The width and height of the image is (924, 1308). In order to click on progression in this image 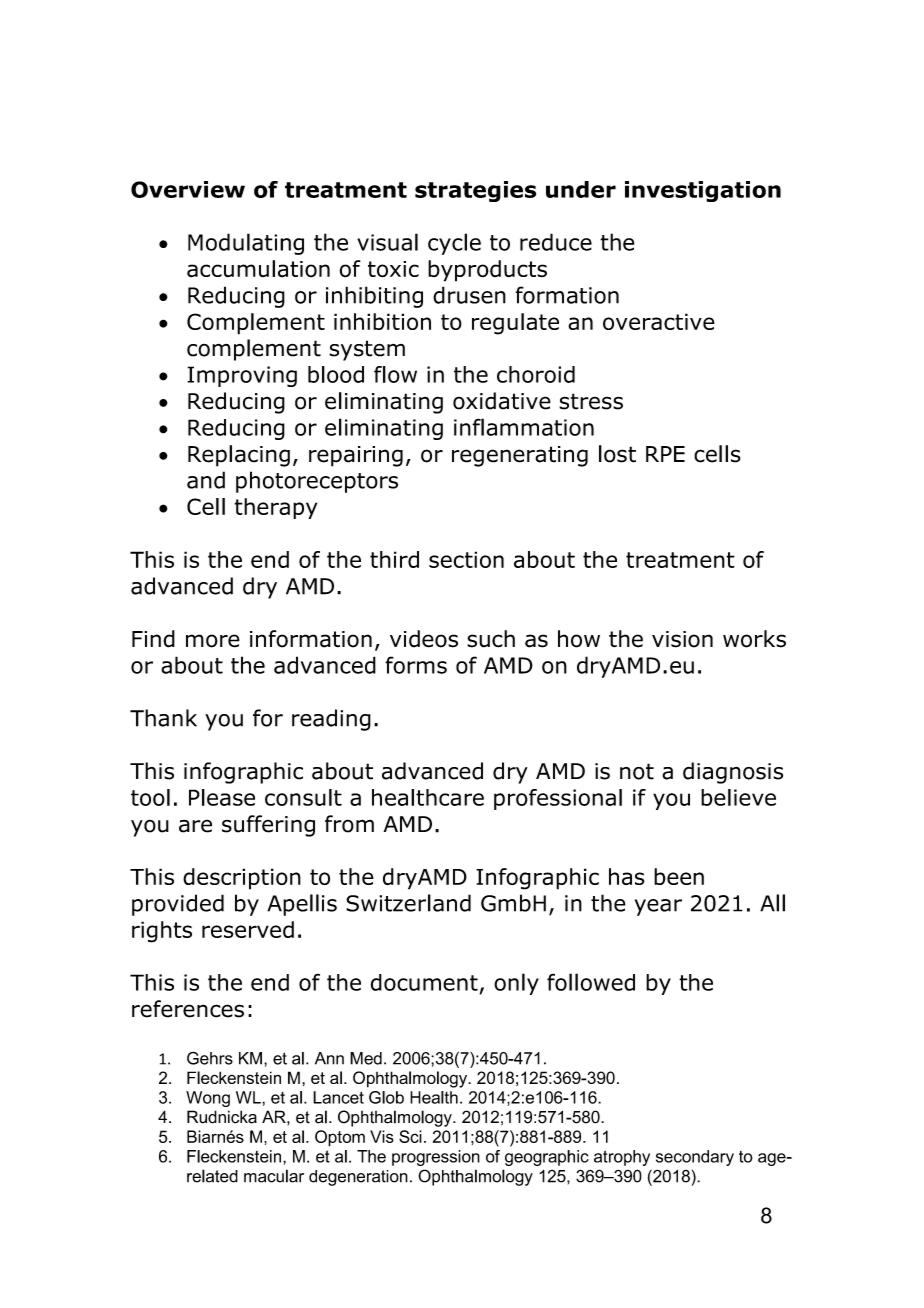, I will do `click(436, 1158)`.
